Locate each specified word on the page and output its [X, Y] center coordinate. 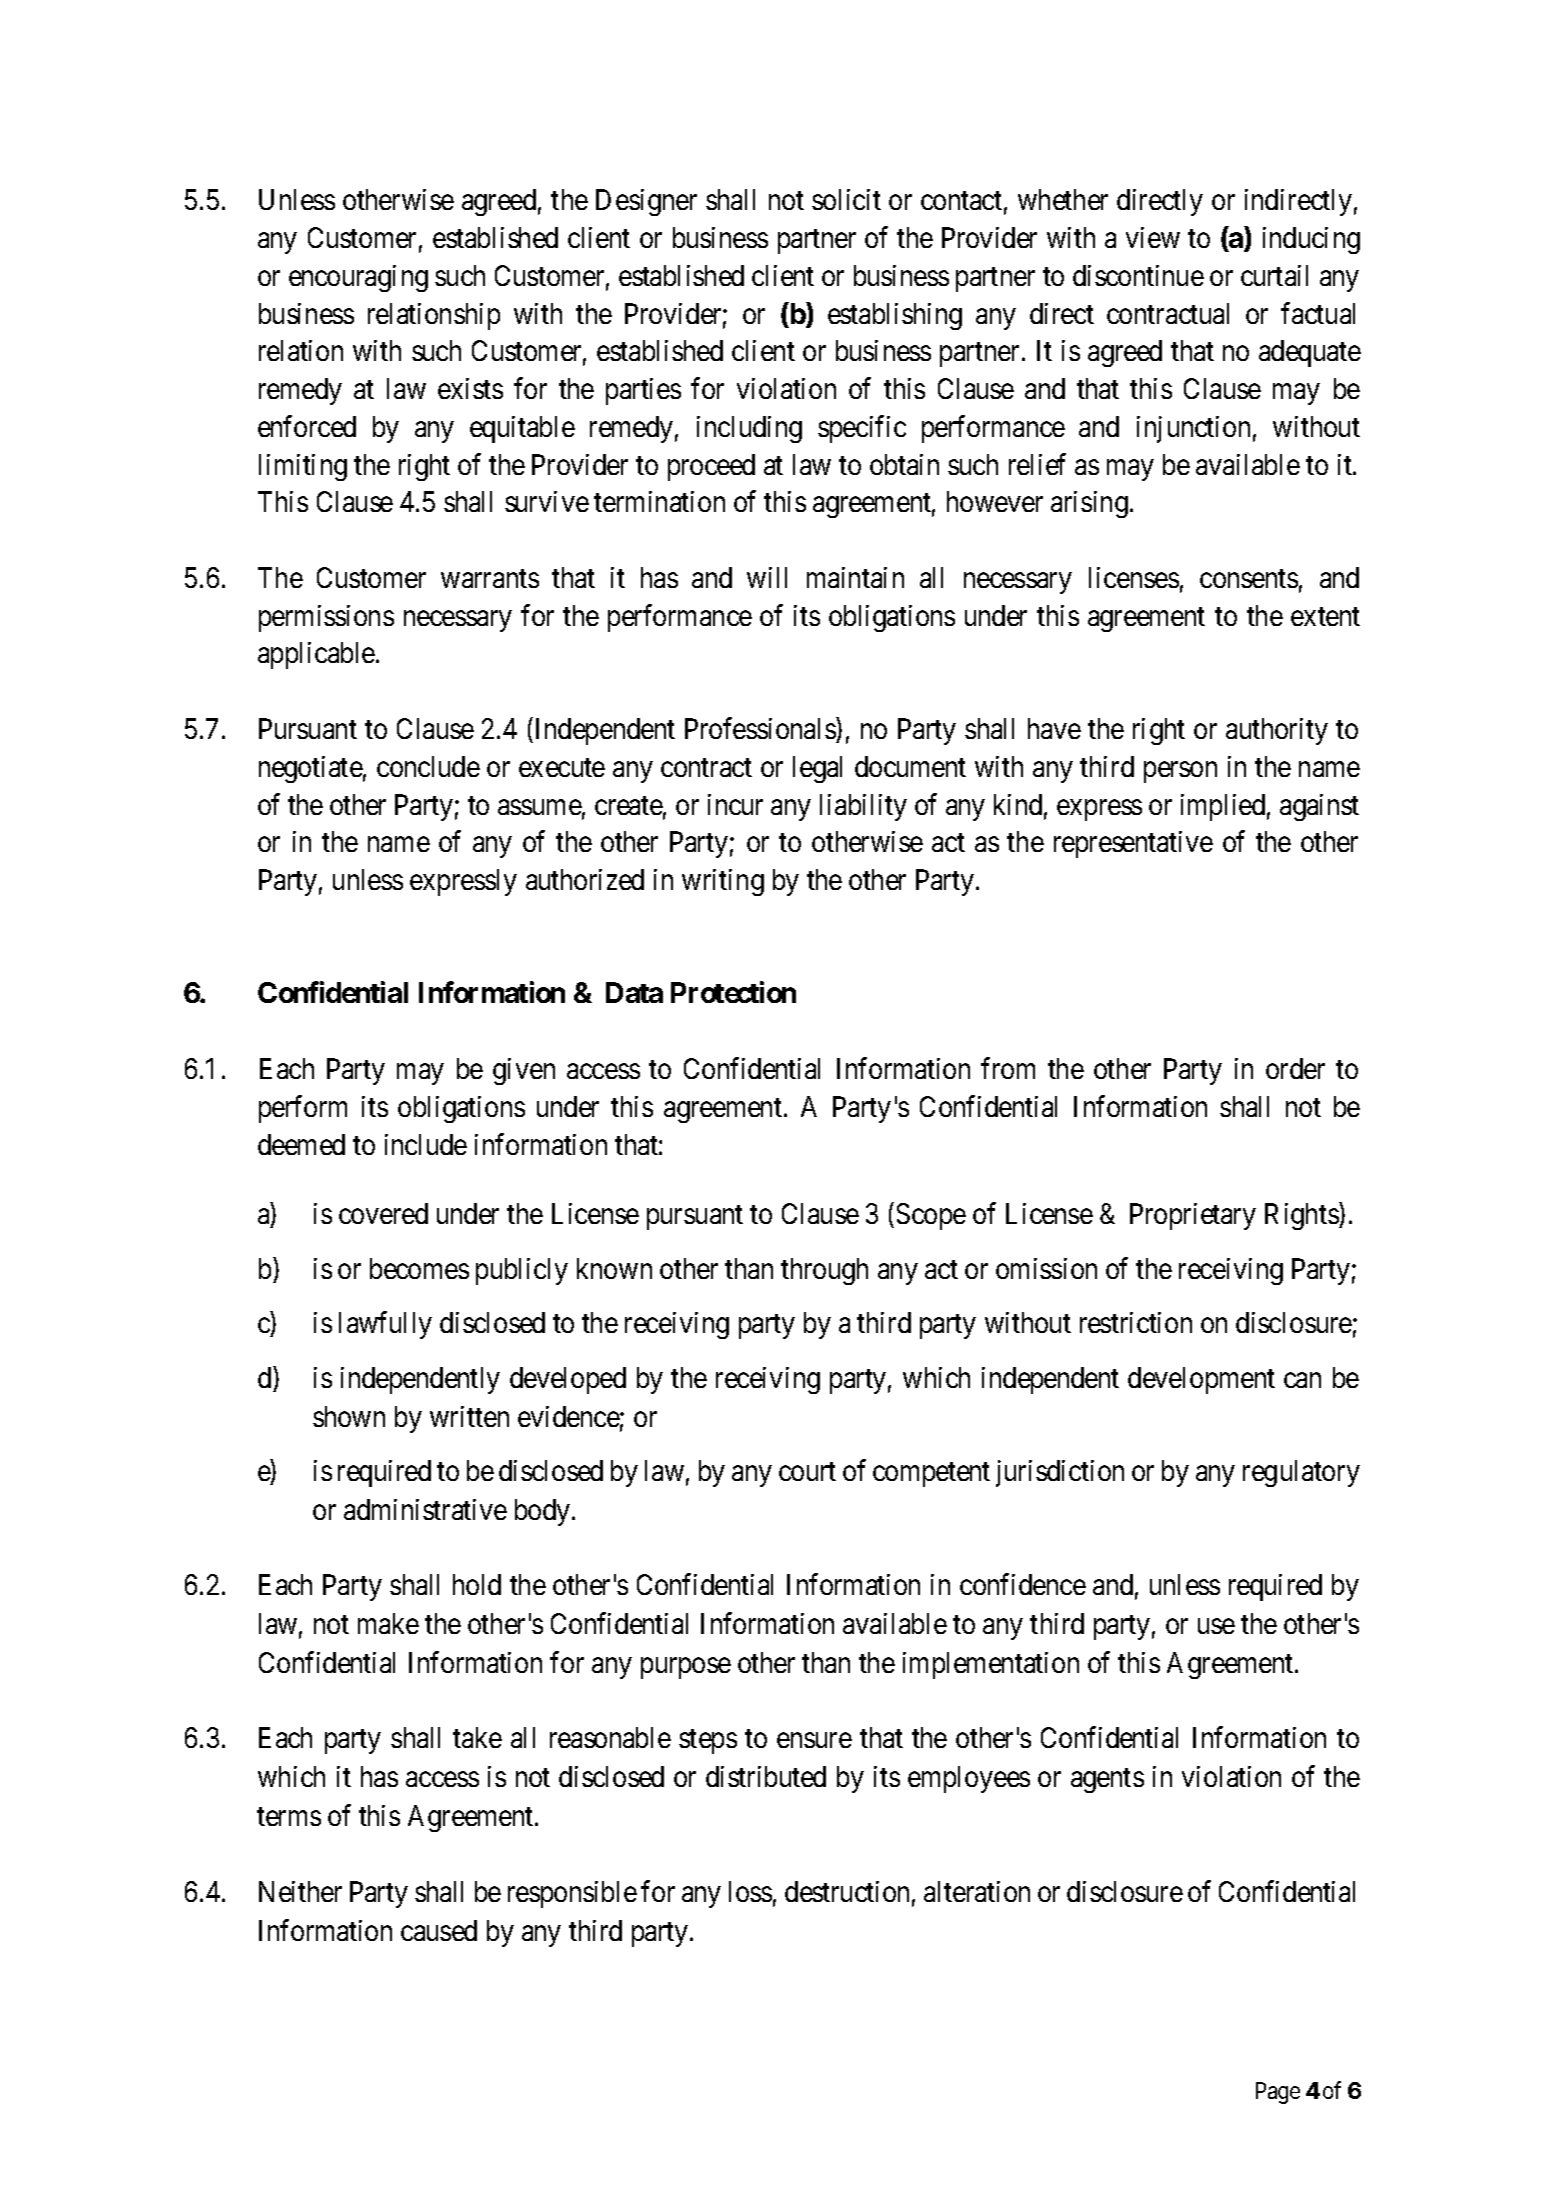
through [824, 1271]
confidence [1023, 1584]
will [767, 577]
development [1201, 1380]
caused [439, 1930]
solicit [846, 199]
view [1153, 237]
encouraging [358, 278]
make [388, 1623]
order [1295, 1068]
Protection [733, 992]
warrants [490, 579]
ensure [814, 1740]
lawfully [385, 1325]
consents [1249, 579]
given [524, 1071]
